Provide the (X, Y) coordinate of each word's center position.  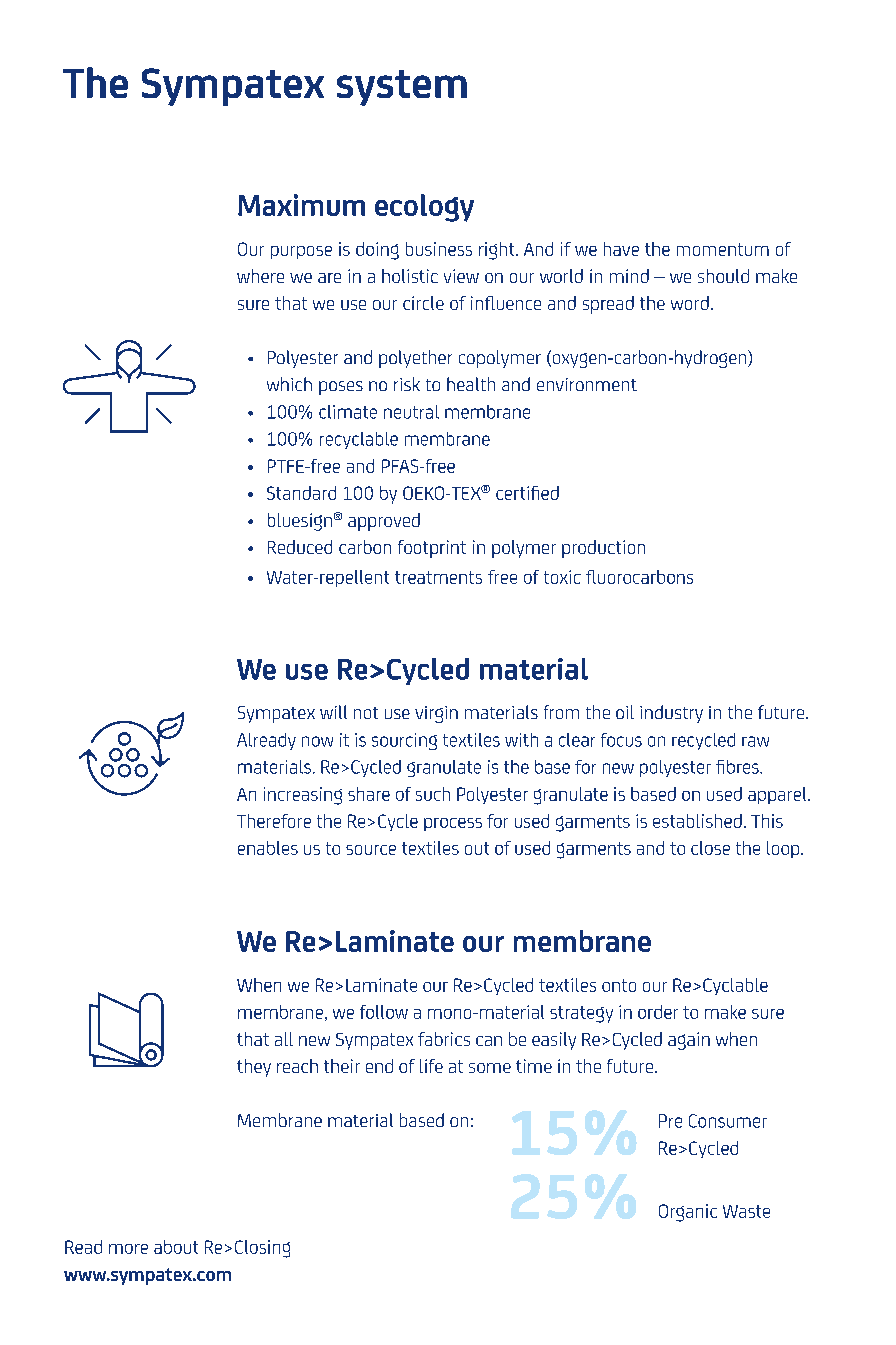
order (658, 1012)
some (490, 1068)
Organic (688, 1213)
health (471, 384)
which (289, 384)
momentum (723, 249)
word (690, 303)
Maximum (301, 205)
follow (384, 1012)
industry (671, 714)
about (176, 1247)
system (402, 88)
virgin (436, 714)
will (333, 712)
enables (268, 848)
